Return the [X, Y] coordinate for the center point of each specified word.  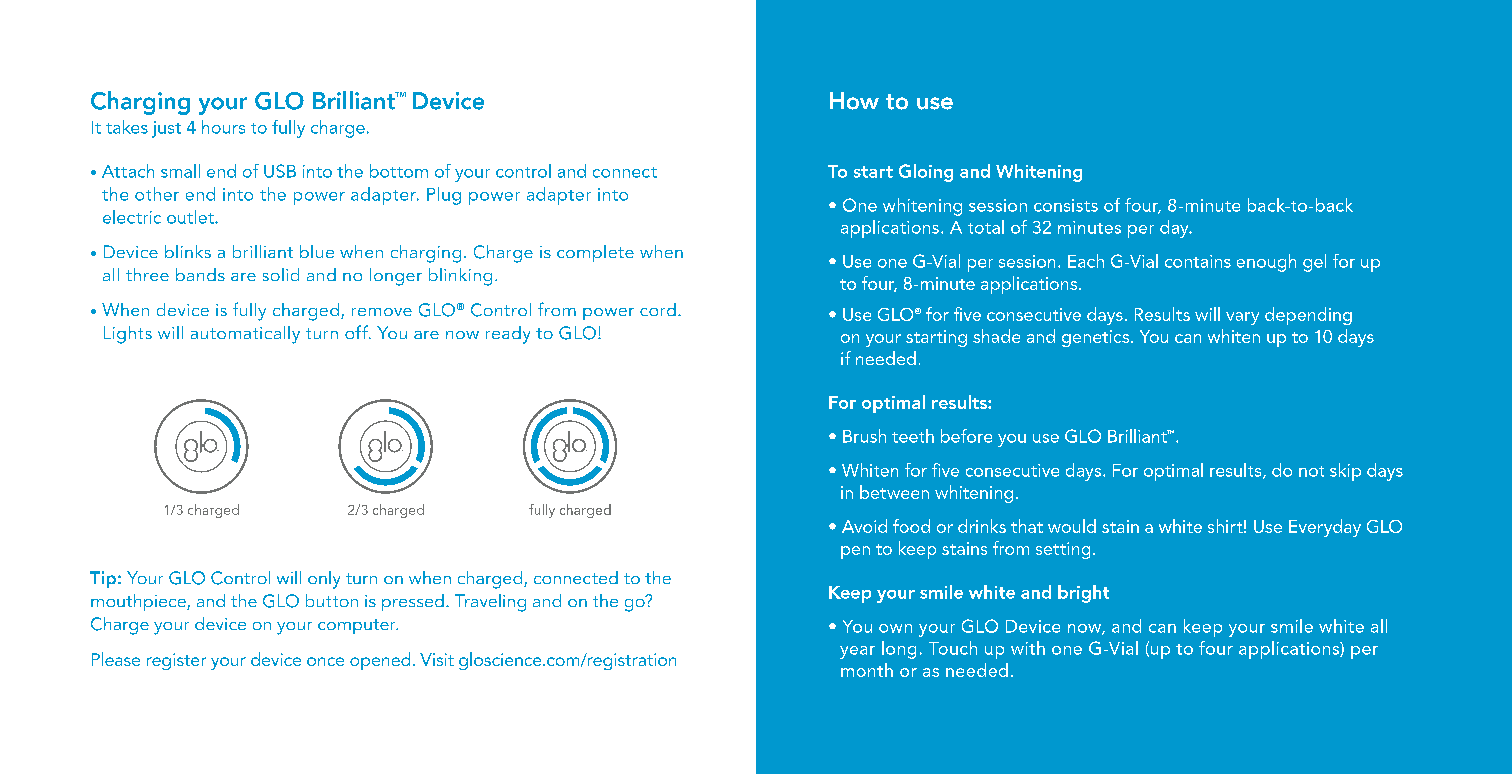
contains [1198, 261]
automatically [245, 335]
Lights [128, 335]
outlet [191, 217]
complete [595, 253]
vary [1242, 318]
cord [658, 309]
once [325, 661]
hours [223, 127]
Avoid [864, 526]
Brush [864, 436]
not [1311, 471]
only [324, 580]
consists [1066, 205]
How [854, 101]
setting [1063, 550]
